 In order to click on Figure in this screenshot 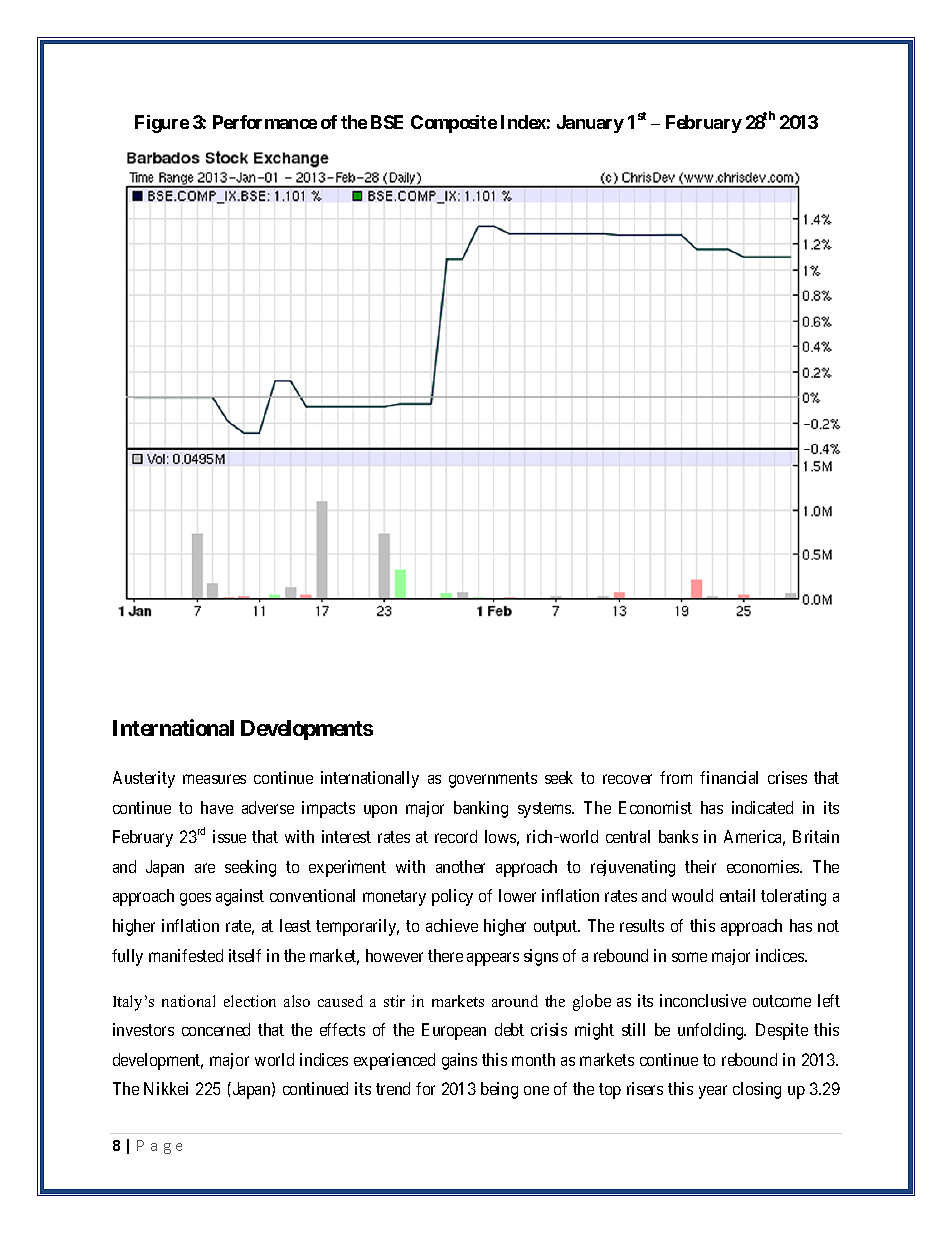, I will do `click(162, 124)`.
